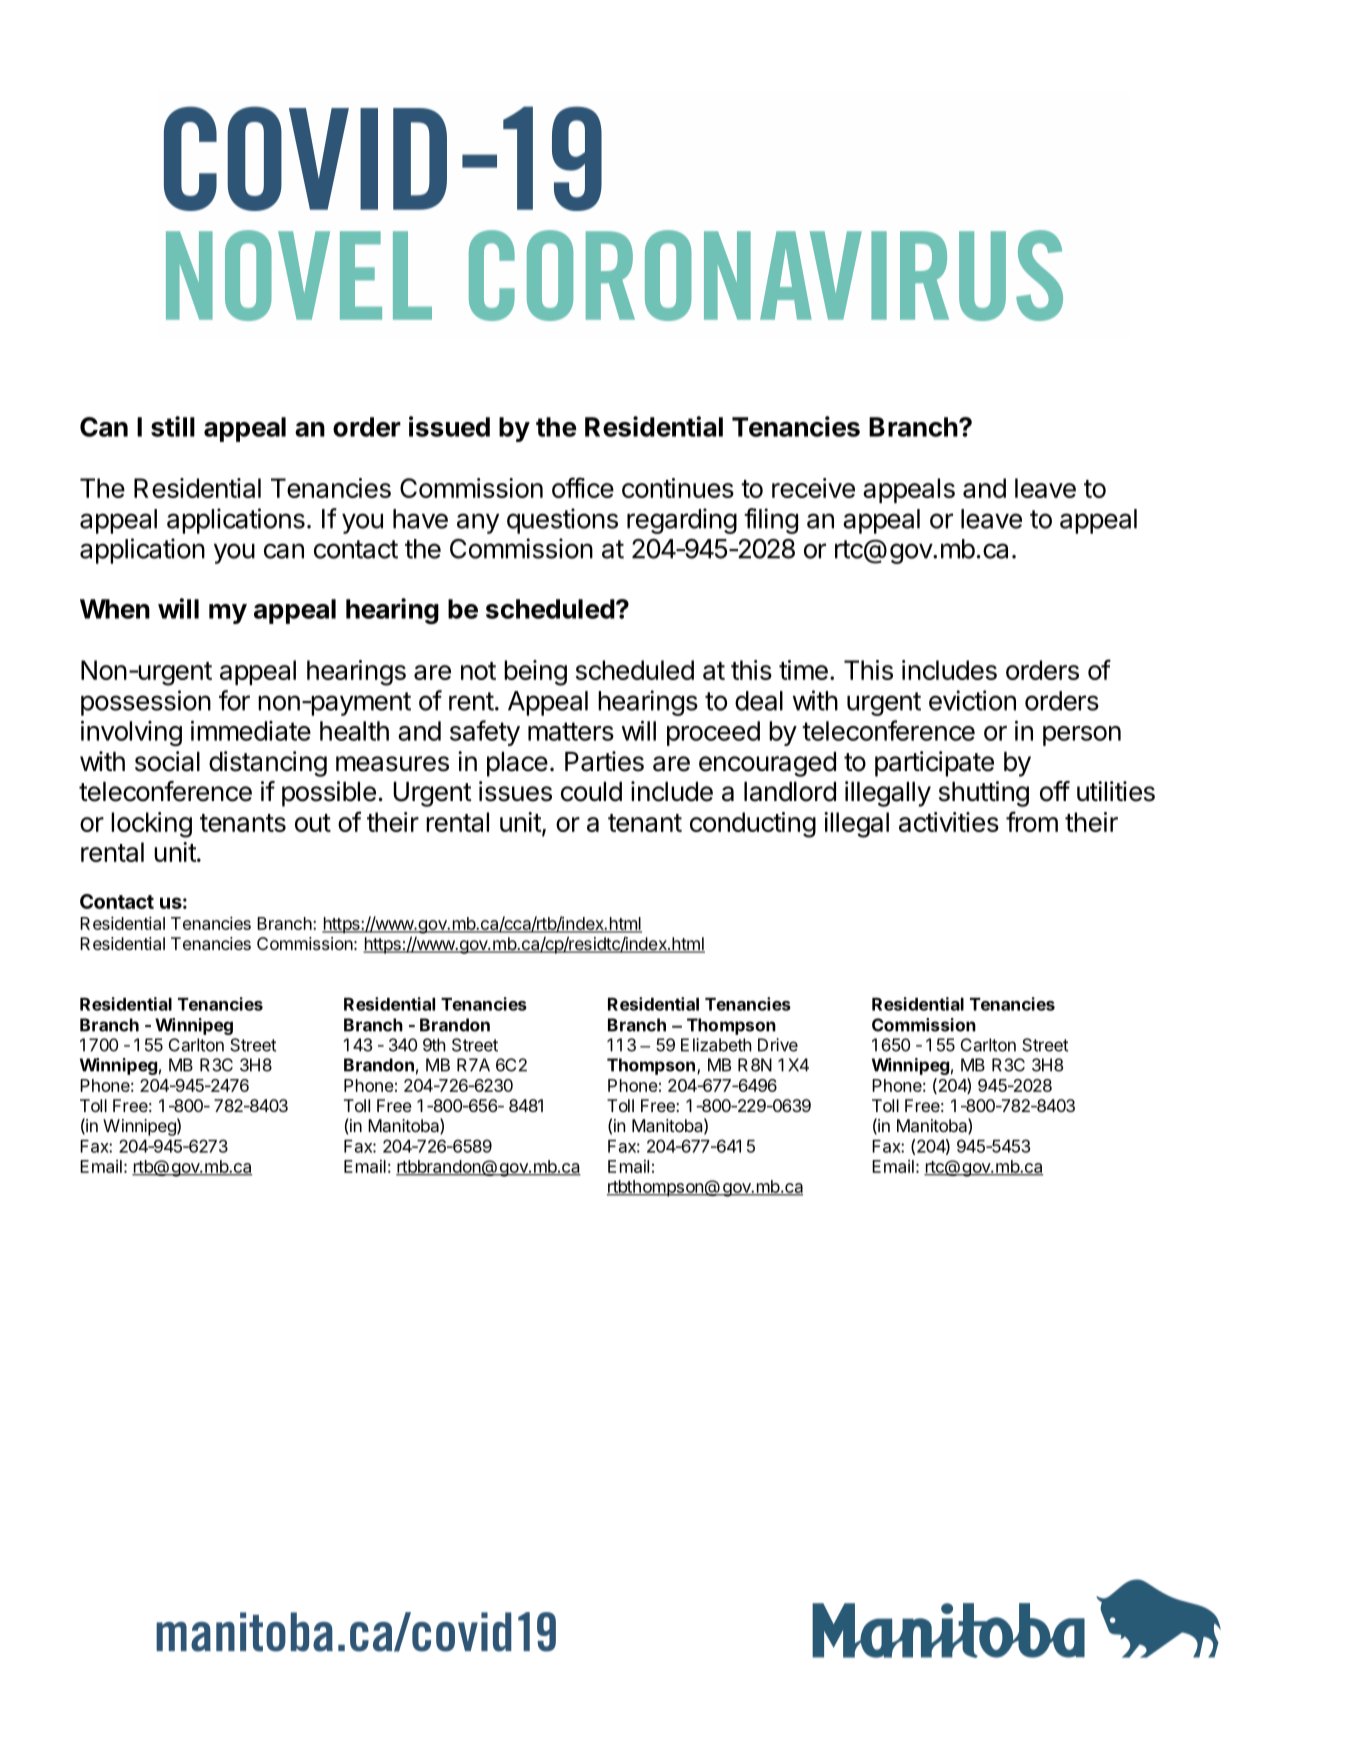  Describe the element at coordinates (583, 487) in the image. I see `office` at that location.
